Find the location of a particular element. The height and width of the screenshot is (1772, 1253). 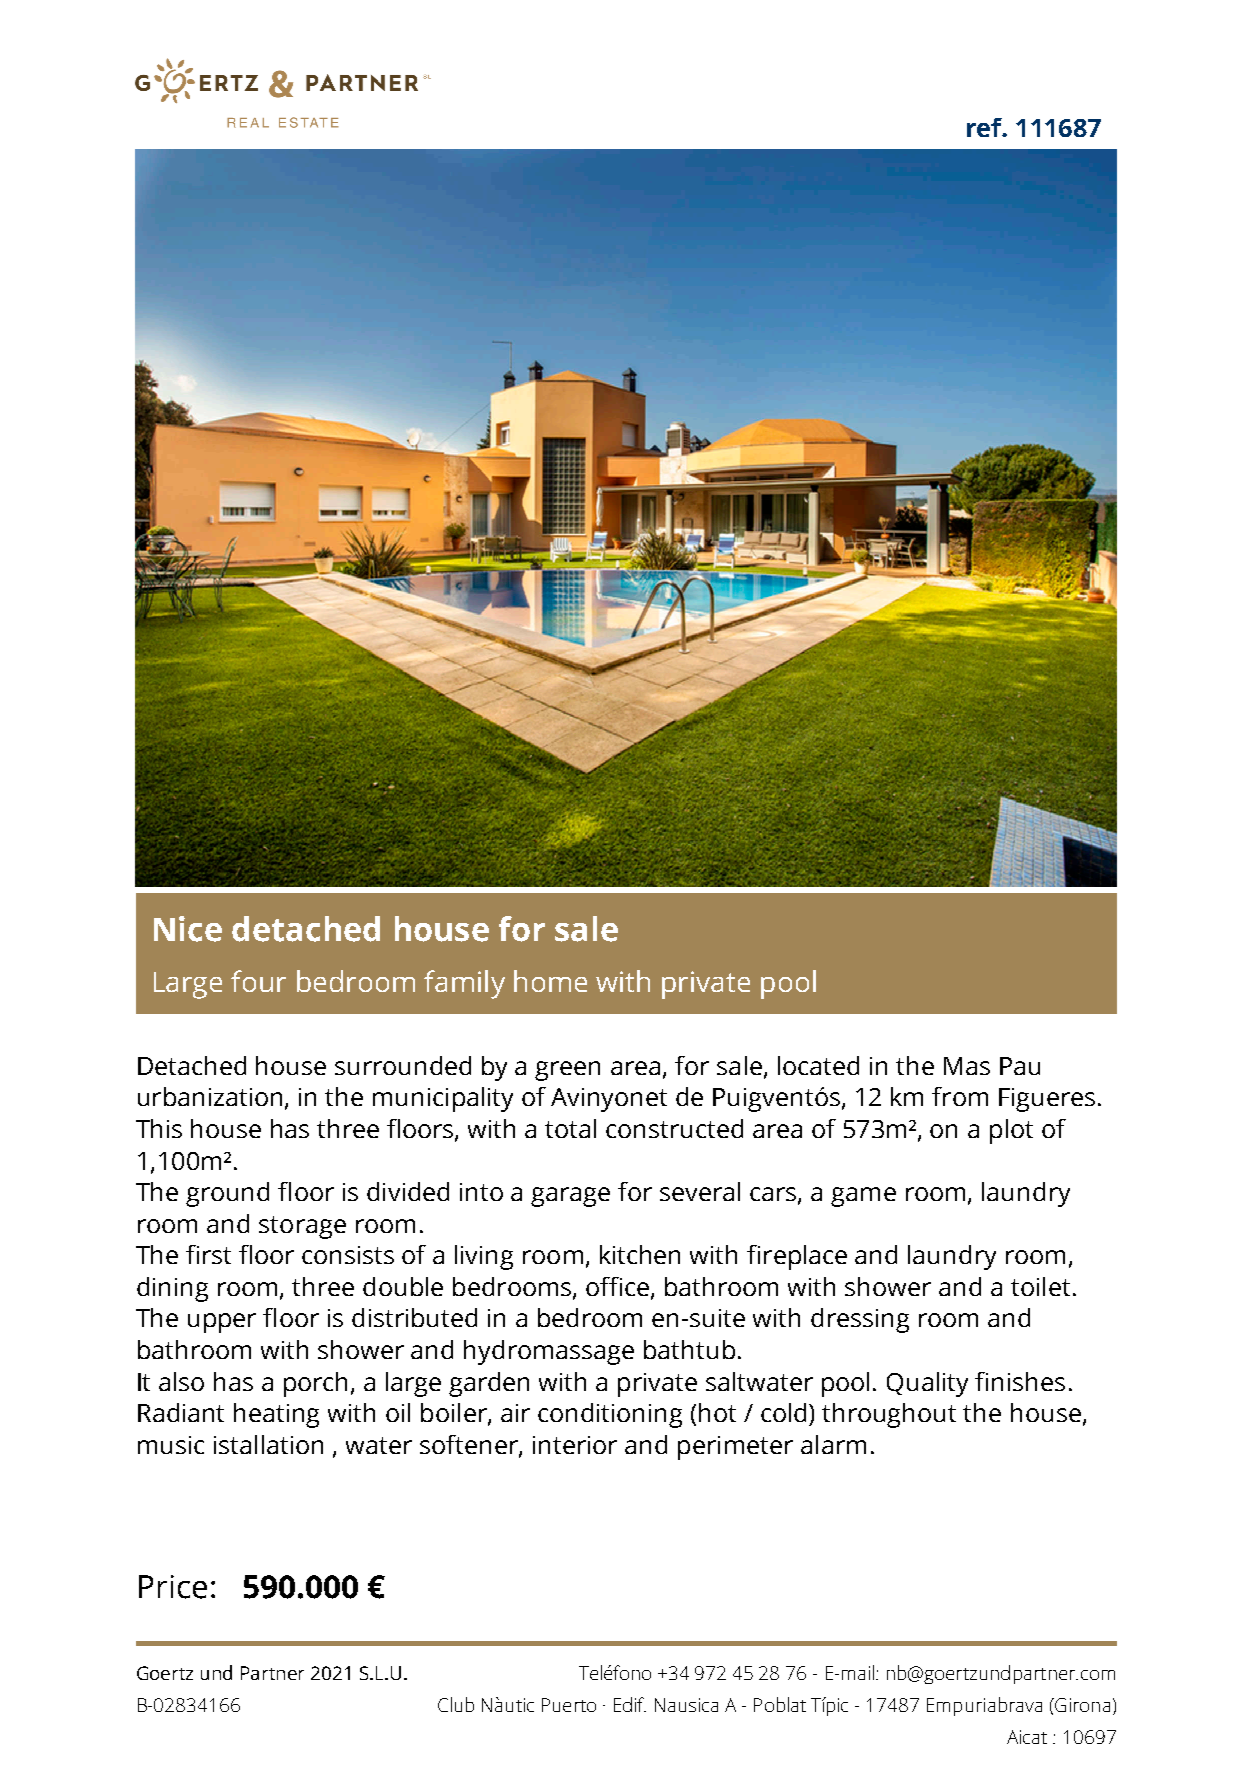

game is located at coordinates (863, 1197).
